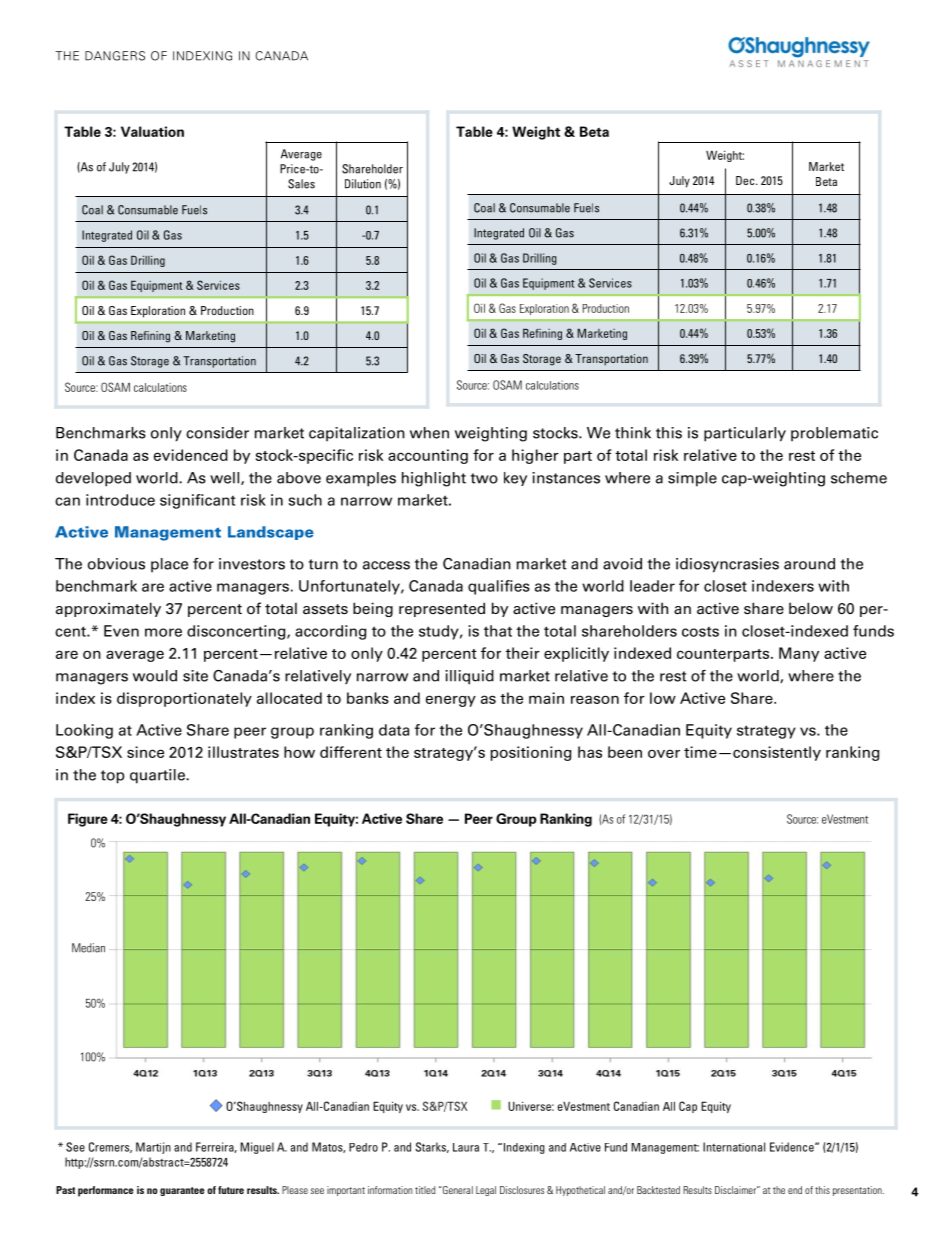  I want to click on Median, so click(88, 948).
